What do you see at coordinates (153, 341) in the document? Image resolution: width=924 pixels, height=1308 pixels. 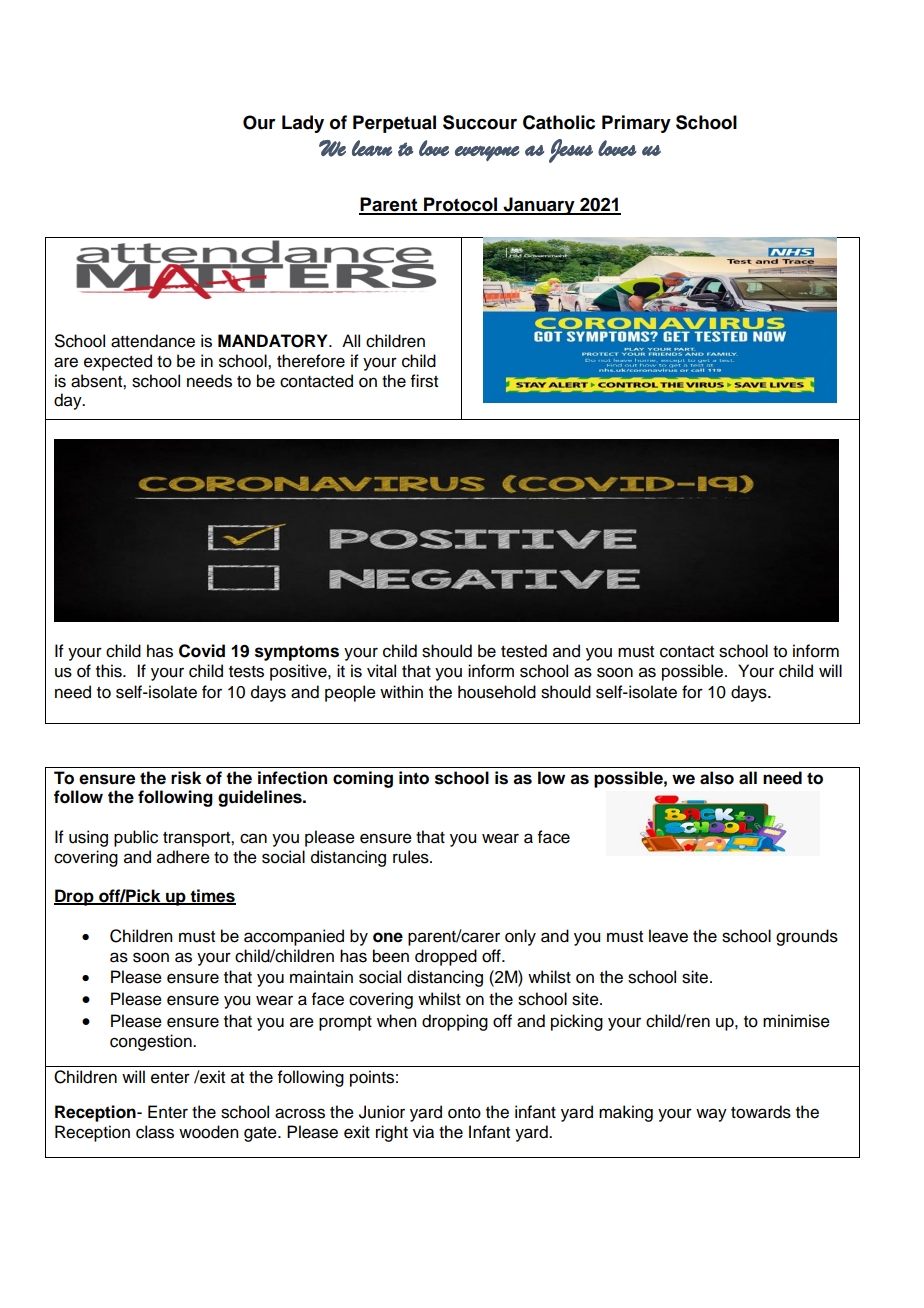 I see `attendance` at bounding box center [153, 341].
